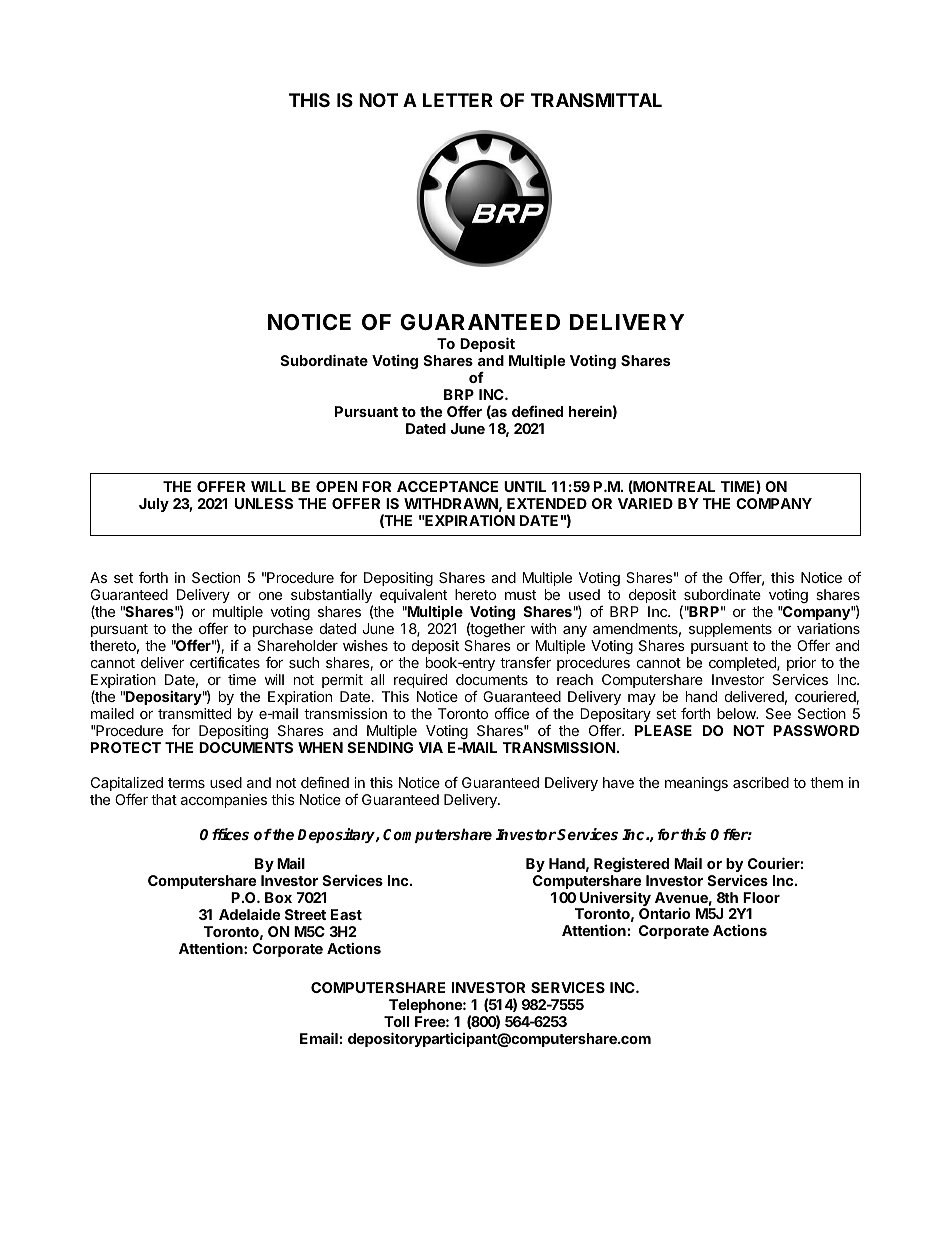 The height and width of the screenshot is (1233, 952). What do you see at coordinates (264, 503) in the screenshot?
I see `UNLESS` at bounding box center [264, 503].
